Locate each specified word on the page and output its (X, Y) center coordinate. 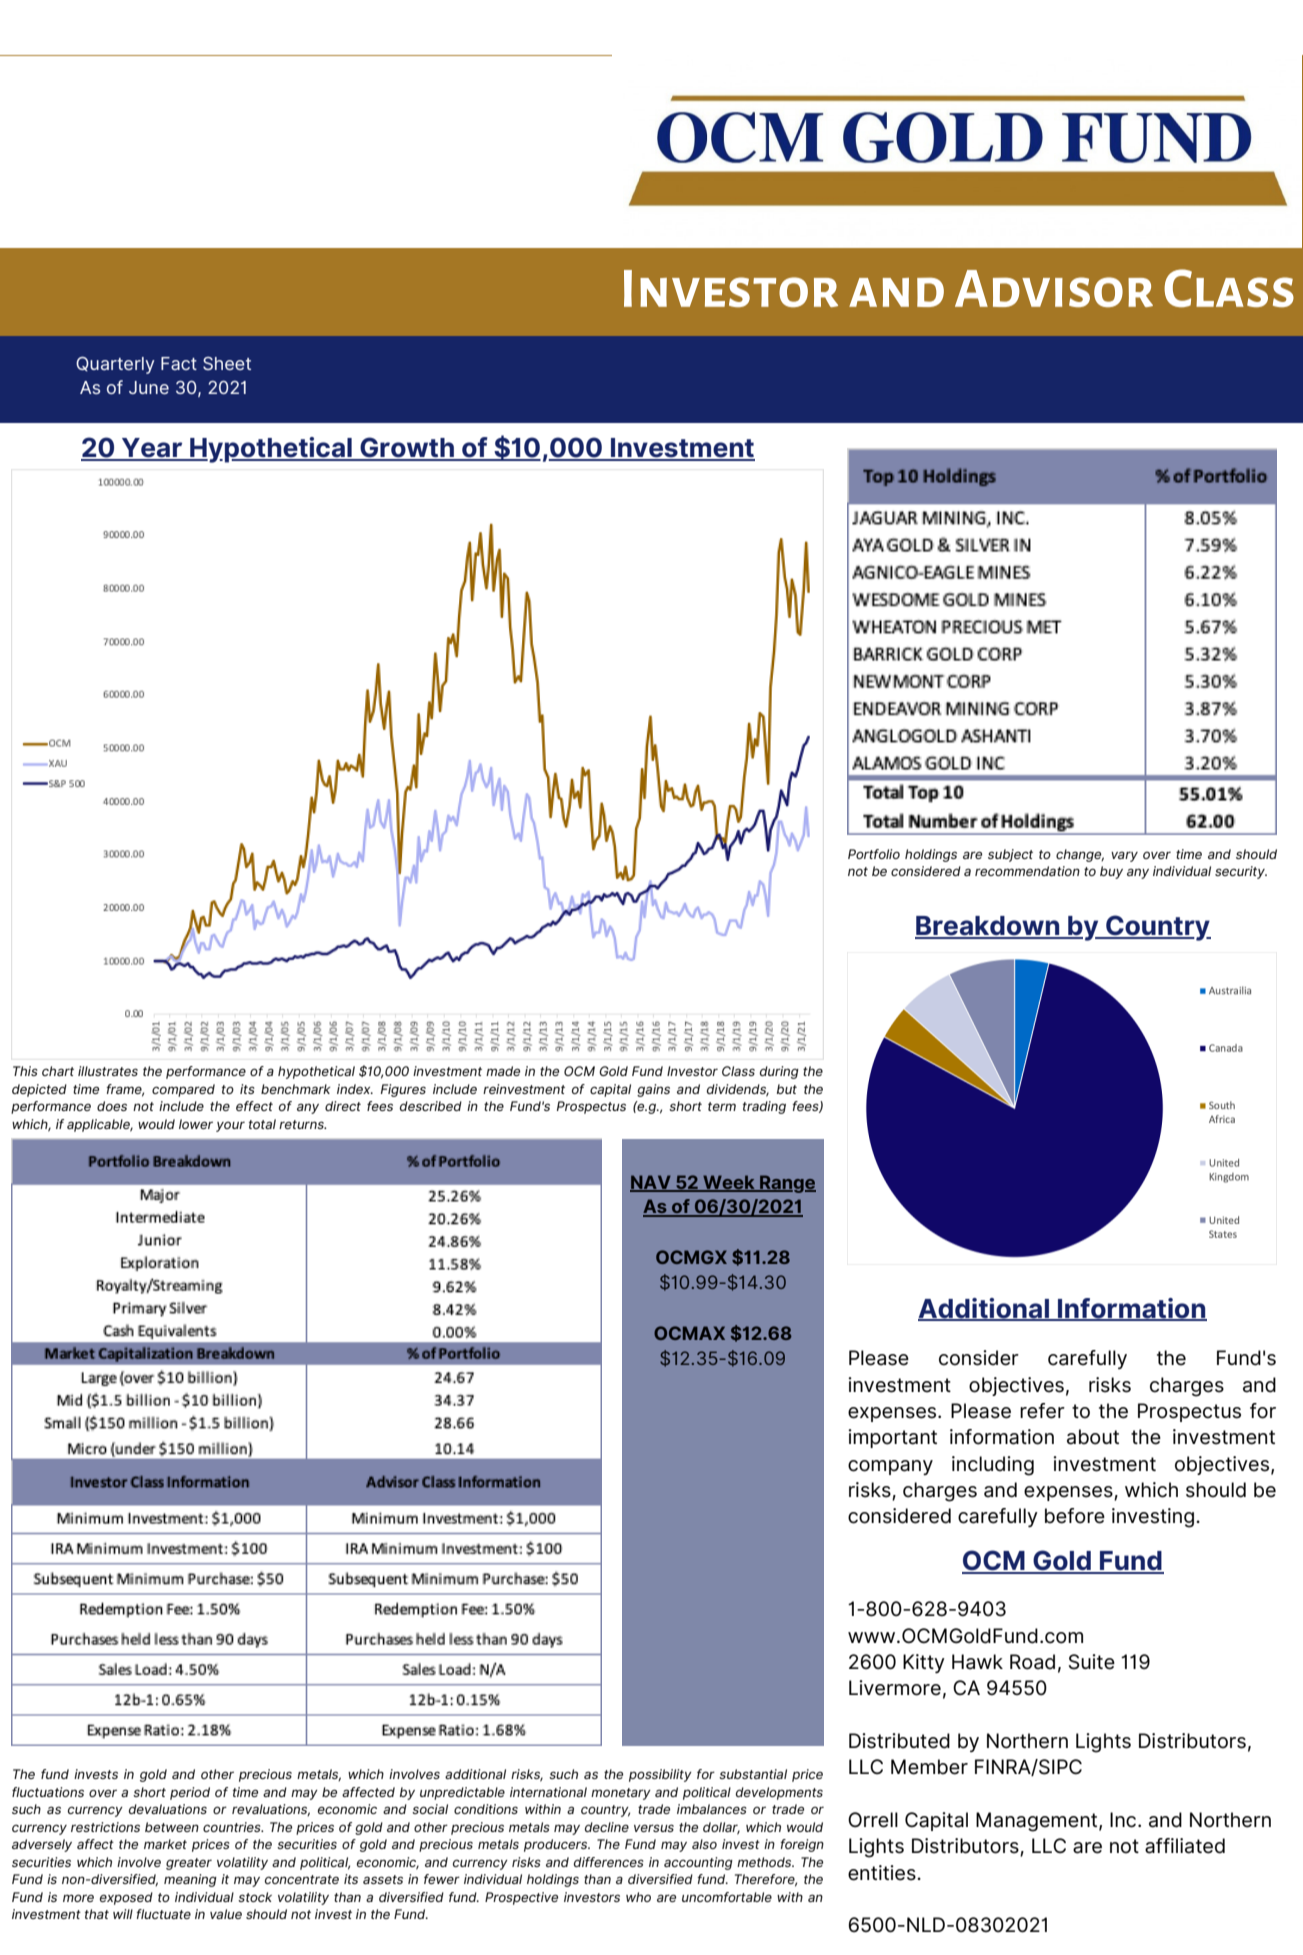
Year (152, 449)
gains (653, 1090)
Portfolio (874, 854)
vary (1124, 857)
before (1075, 1516)
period (190, 1793)
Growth (407, 448)
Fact (179, 363)
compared (183, 1090)
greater (189, 1864)
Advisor (1054, 288)
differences (609, 1862)
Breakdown (988, 927)
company (890, 1467)
